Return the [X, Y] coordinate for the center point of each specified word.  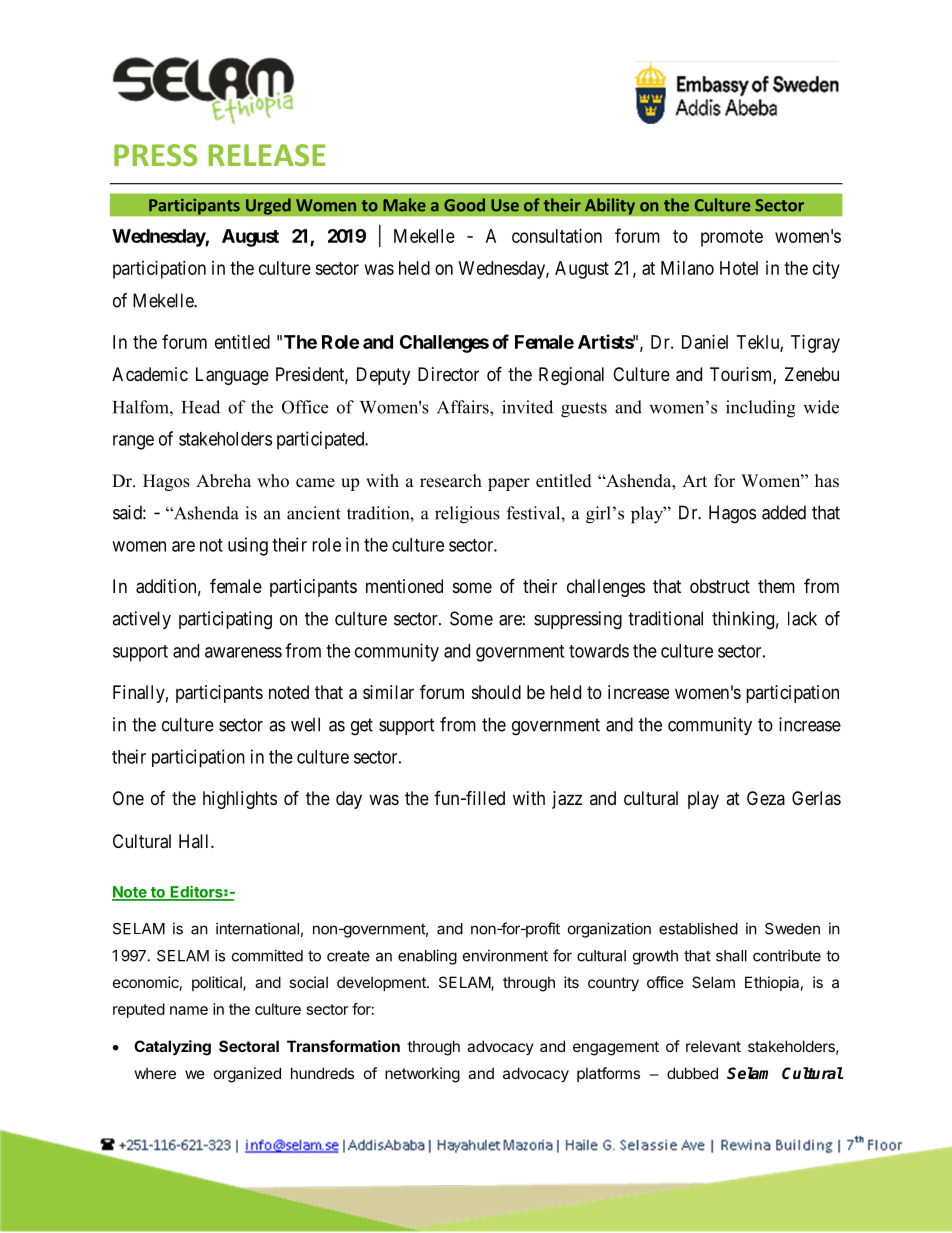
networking [422, 1075]
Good [464, 205]
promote [732, 238]
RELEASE [267, 155]
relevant [713, 1046]
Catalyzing [172, 1048]
